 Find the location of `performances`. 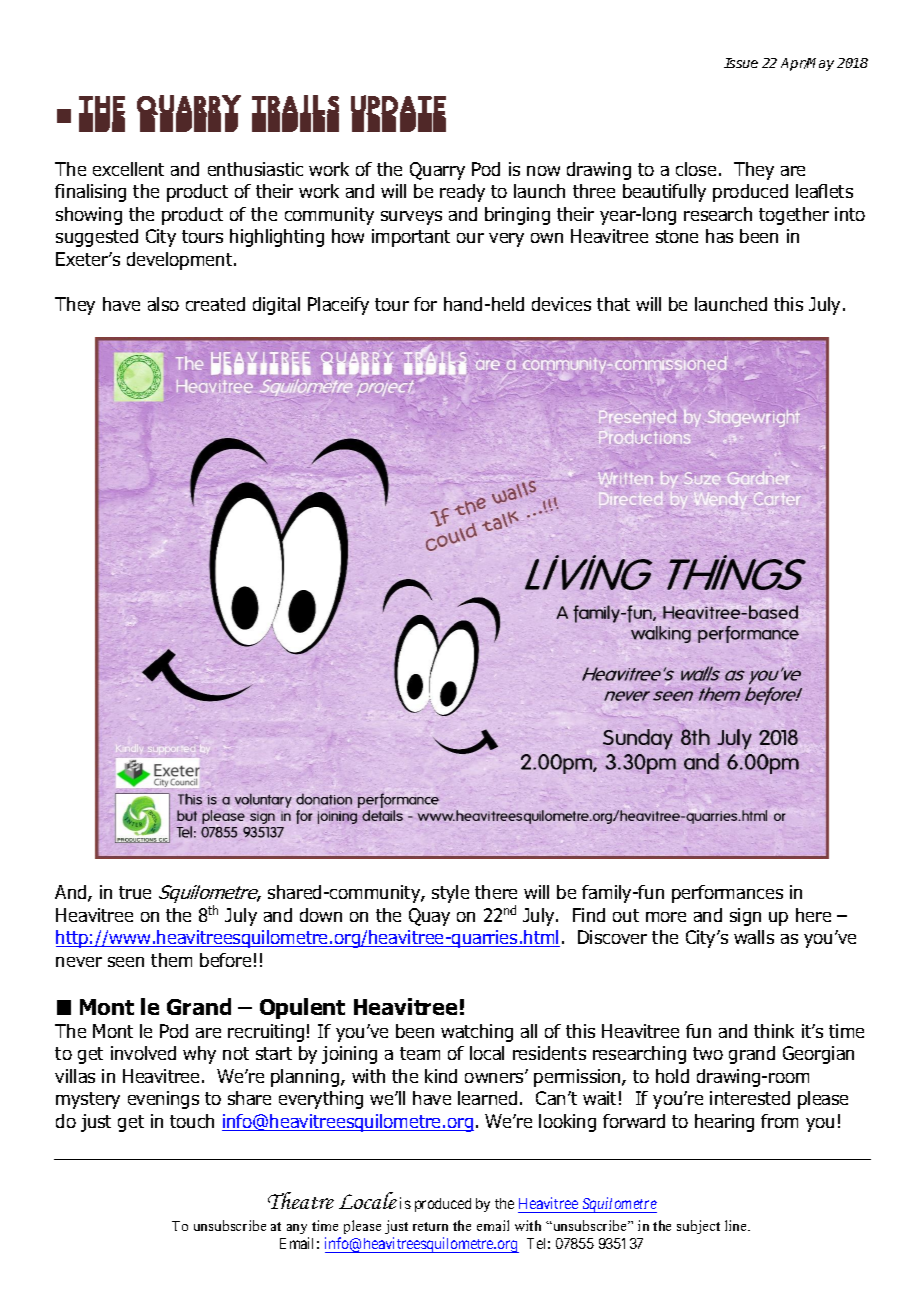

performances is located at coordinates (727, 894).
